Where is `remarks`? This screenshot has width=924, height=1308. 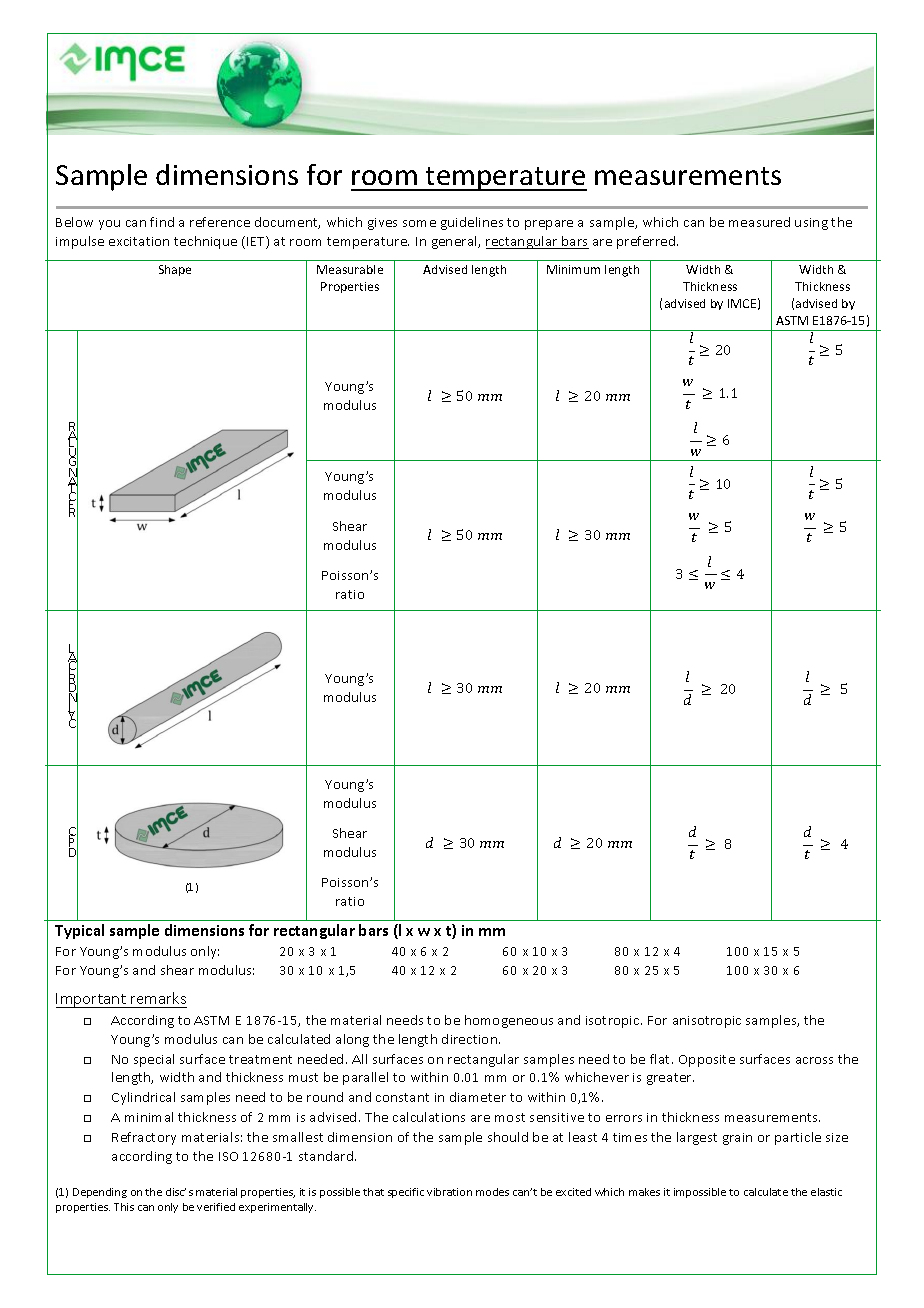
remarks is located at coordinates (158, 998).
